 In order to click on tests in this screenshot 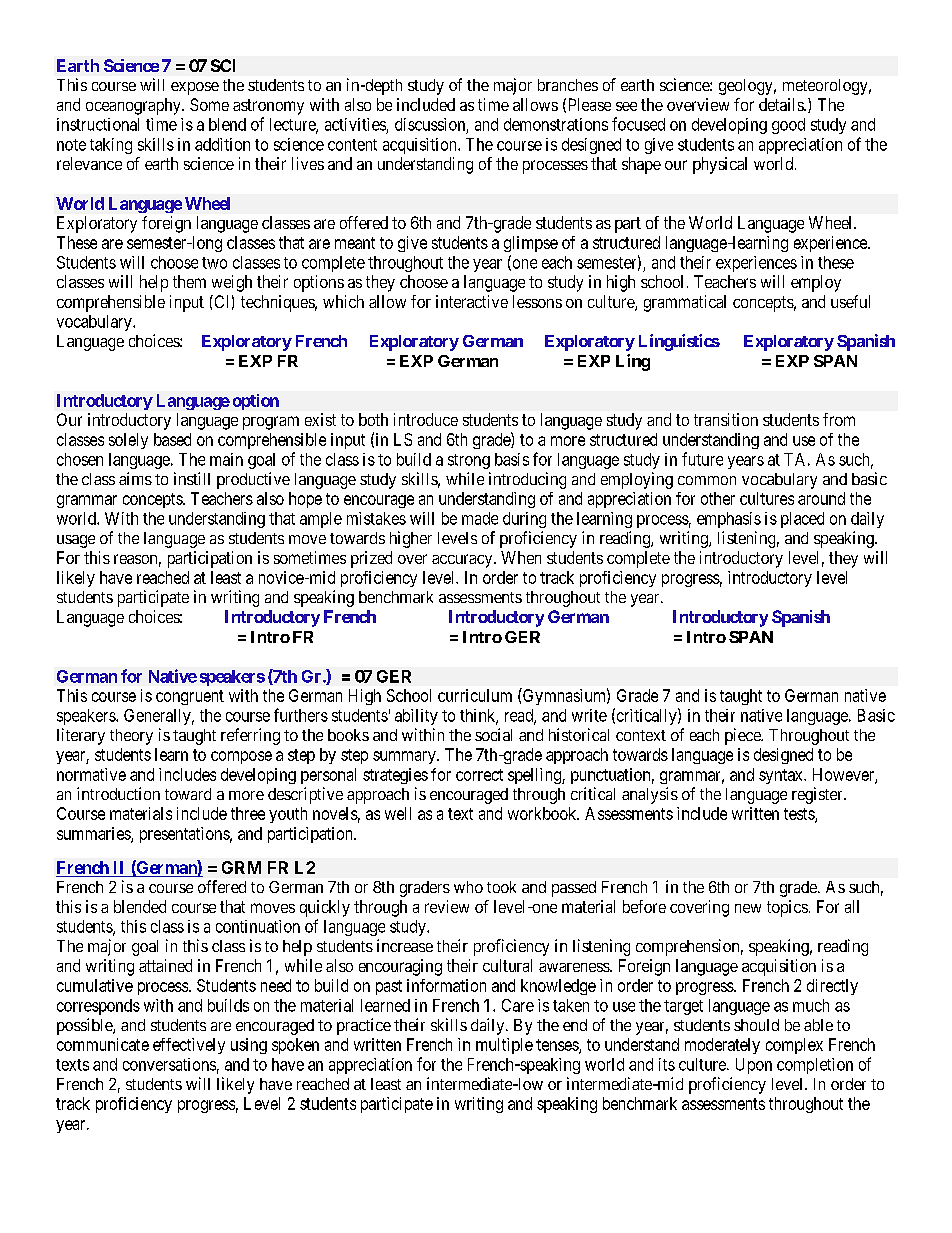, I will do `click(800, 815)`.
